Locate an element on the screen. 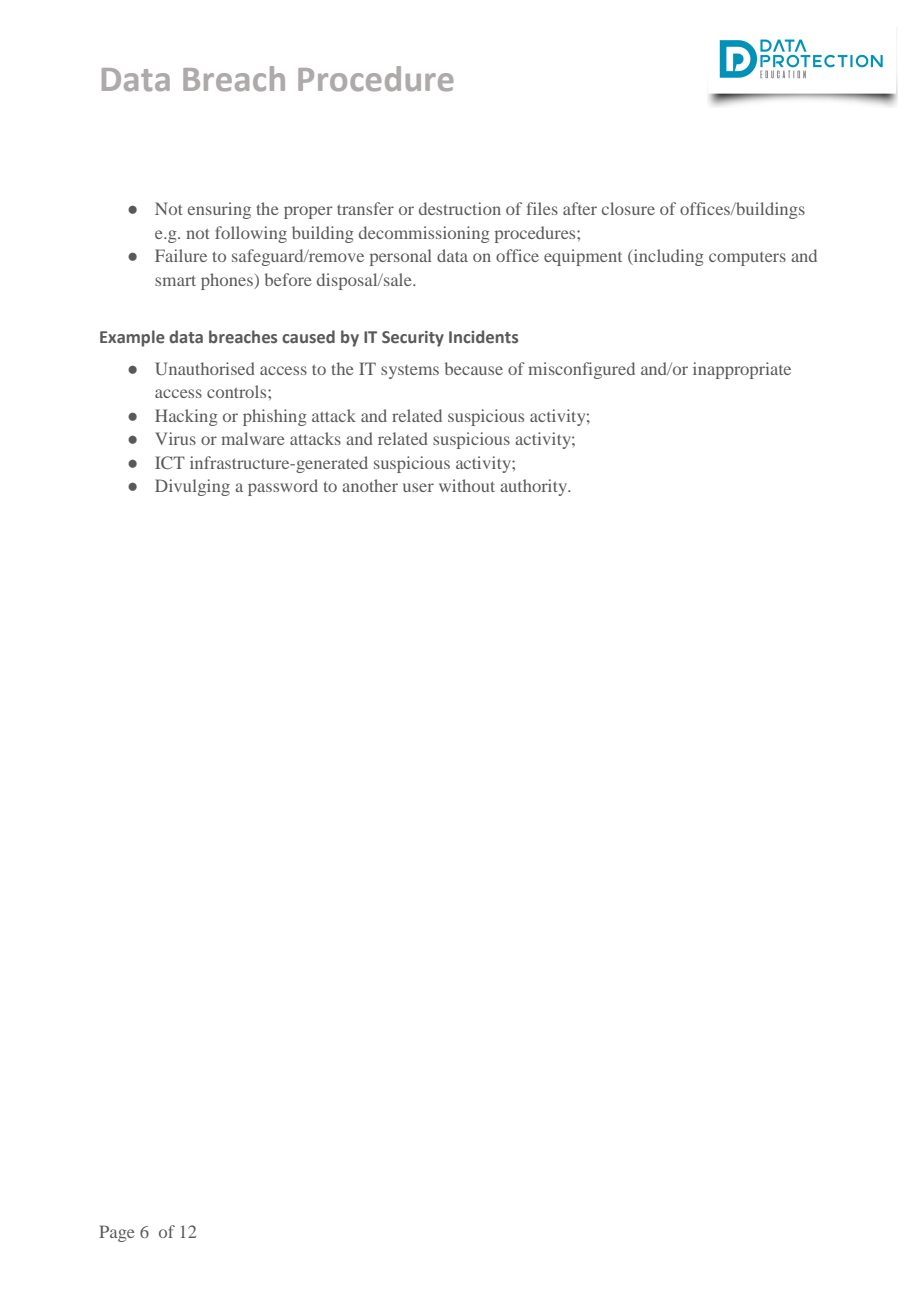  Failure is located at coordinates (181, 255).
